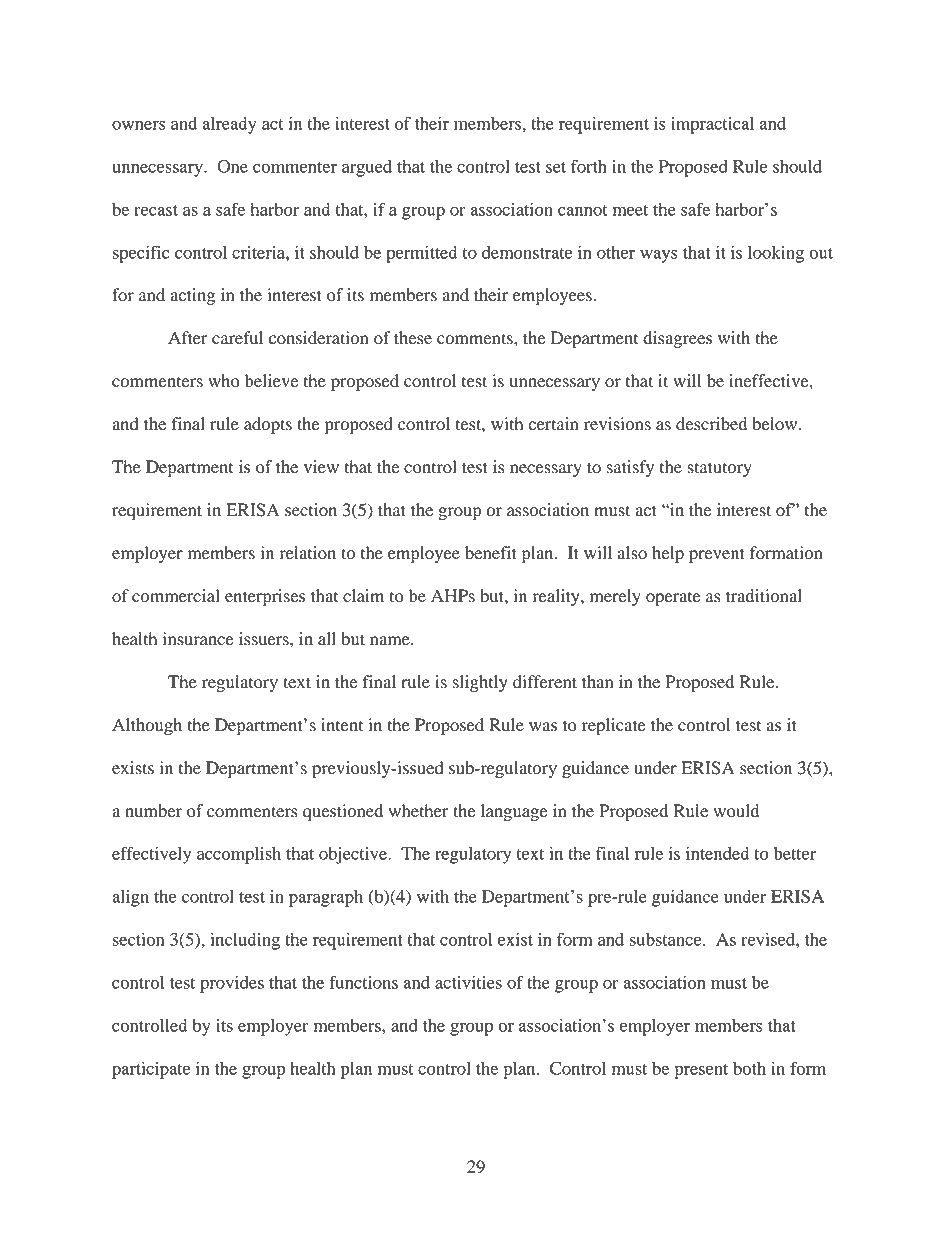 The height and width of the document is (1233, 952). I want to click on traditional, so click(764, 596).
